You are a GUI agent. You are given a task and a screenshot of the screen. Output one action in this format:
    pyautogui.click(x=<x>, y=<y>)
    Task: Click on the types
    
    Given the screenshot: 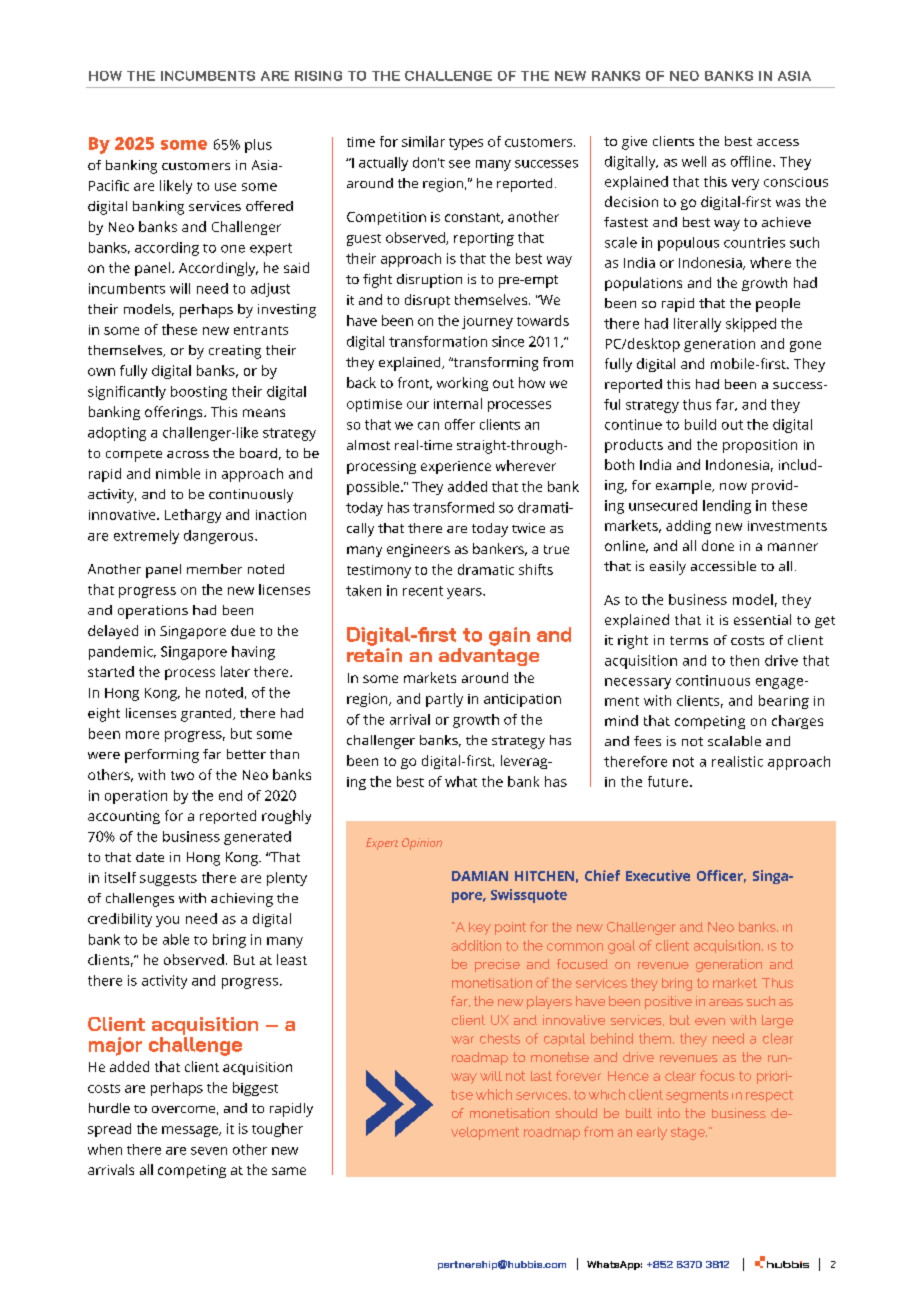 What is the action you would take?
    pyautogui.click(x=466, y=144)
